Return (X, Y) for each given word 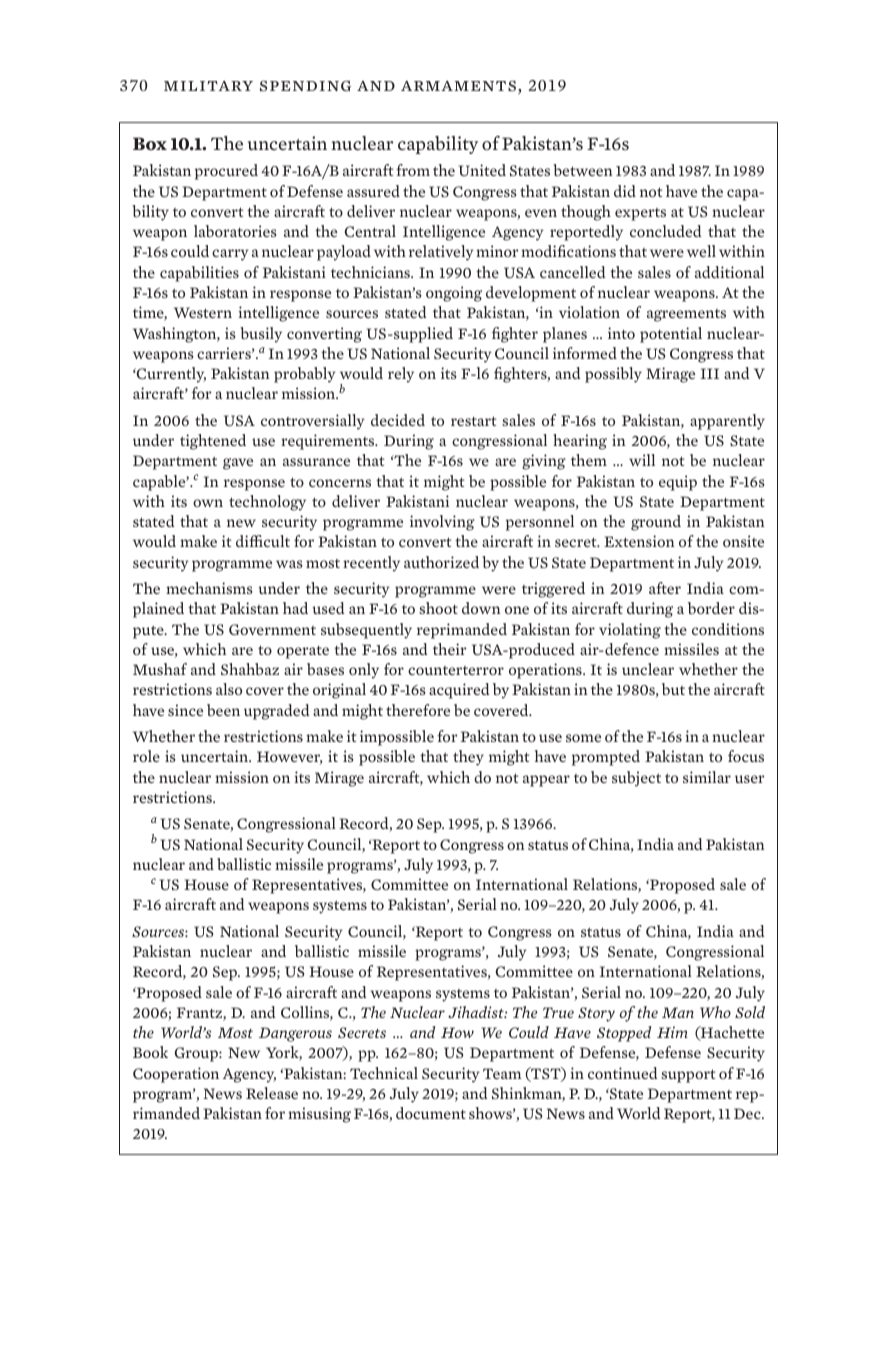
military (208, 86)
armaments (460, 87)
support (688, 1076)
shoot (438, 608)
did (625, 191)
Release (272, 1093)
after (665, 588)
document (431, 1113)
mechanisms (209, 588)
